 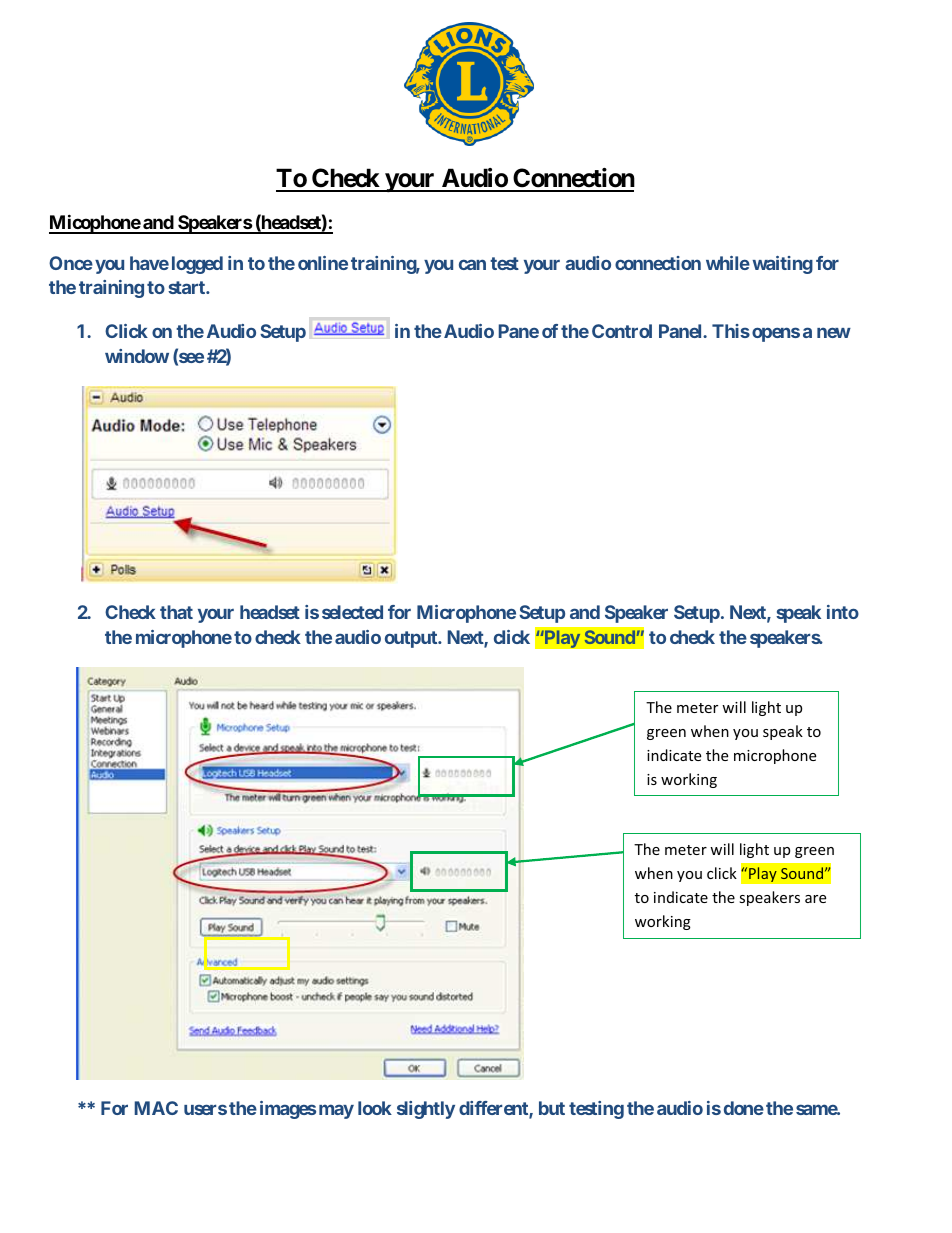 What do you see at coordinates (352, 612) in the page?
I see `selected` at bounding box center [352, 612].
